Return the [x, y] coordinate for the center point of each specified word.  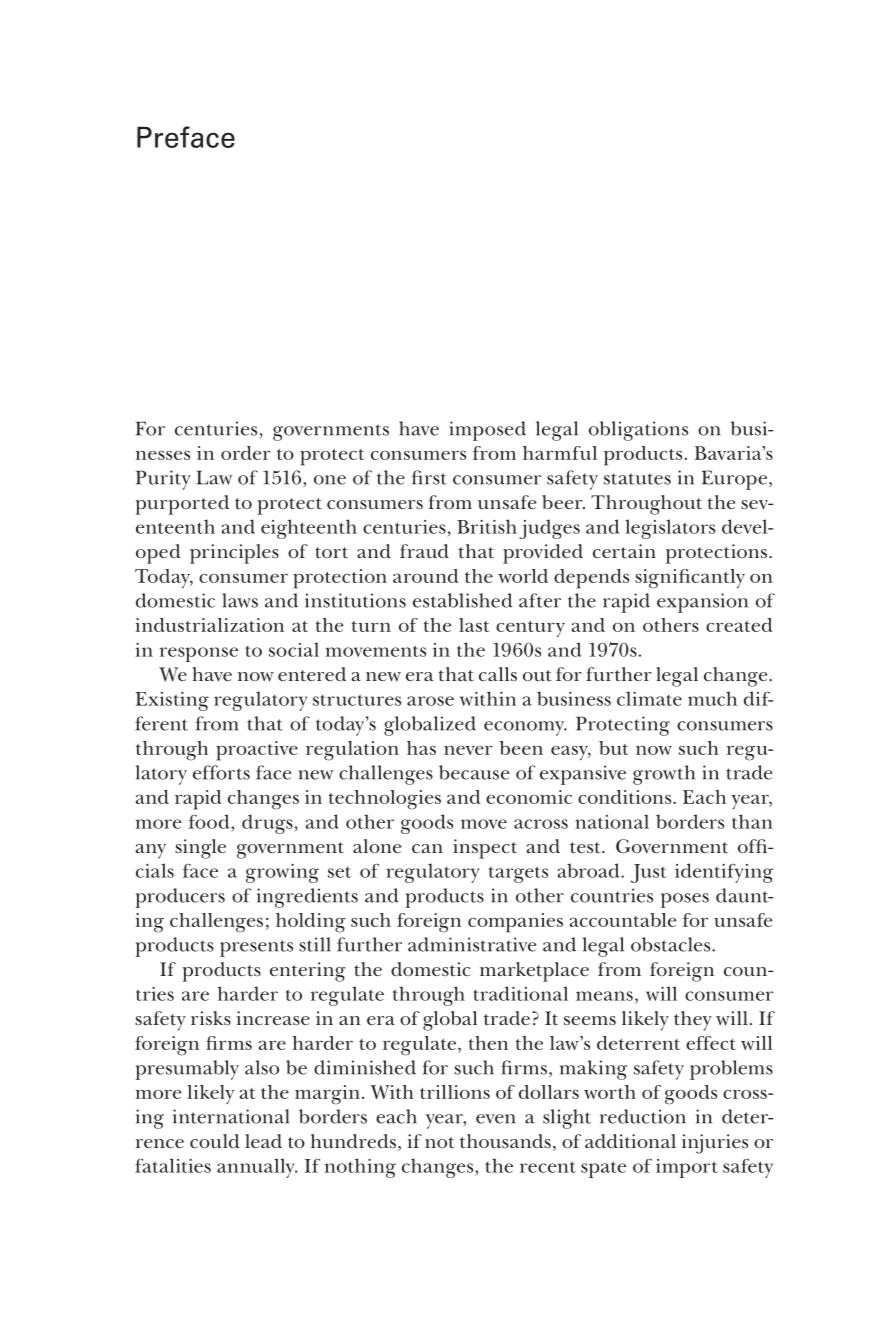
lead [263, 1141]
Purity [163, 480]
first [429, 477]
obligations [638, 431]
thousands [505, 1141]
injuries [715, 1144]
